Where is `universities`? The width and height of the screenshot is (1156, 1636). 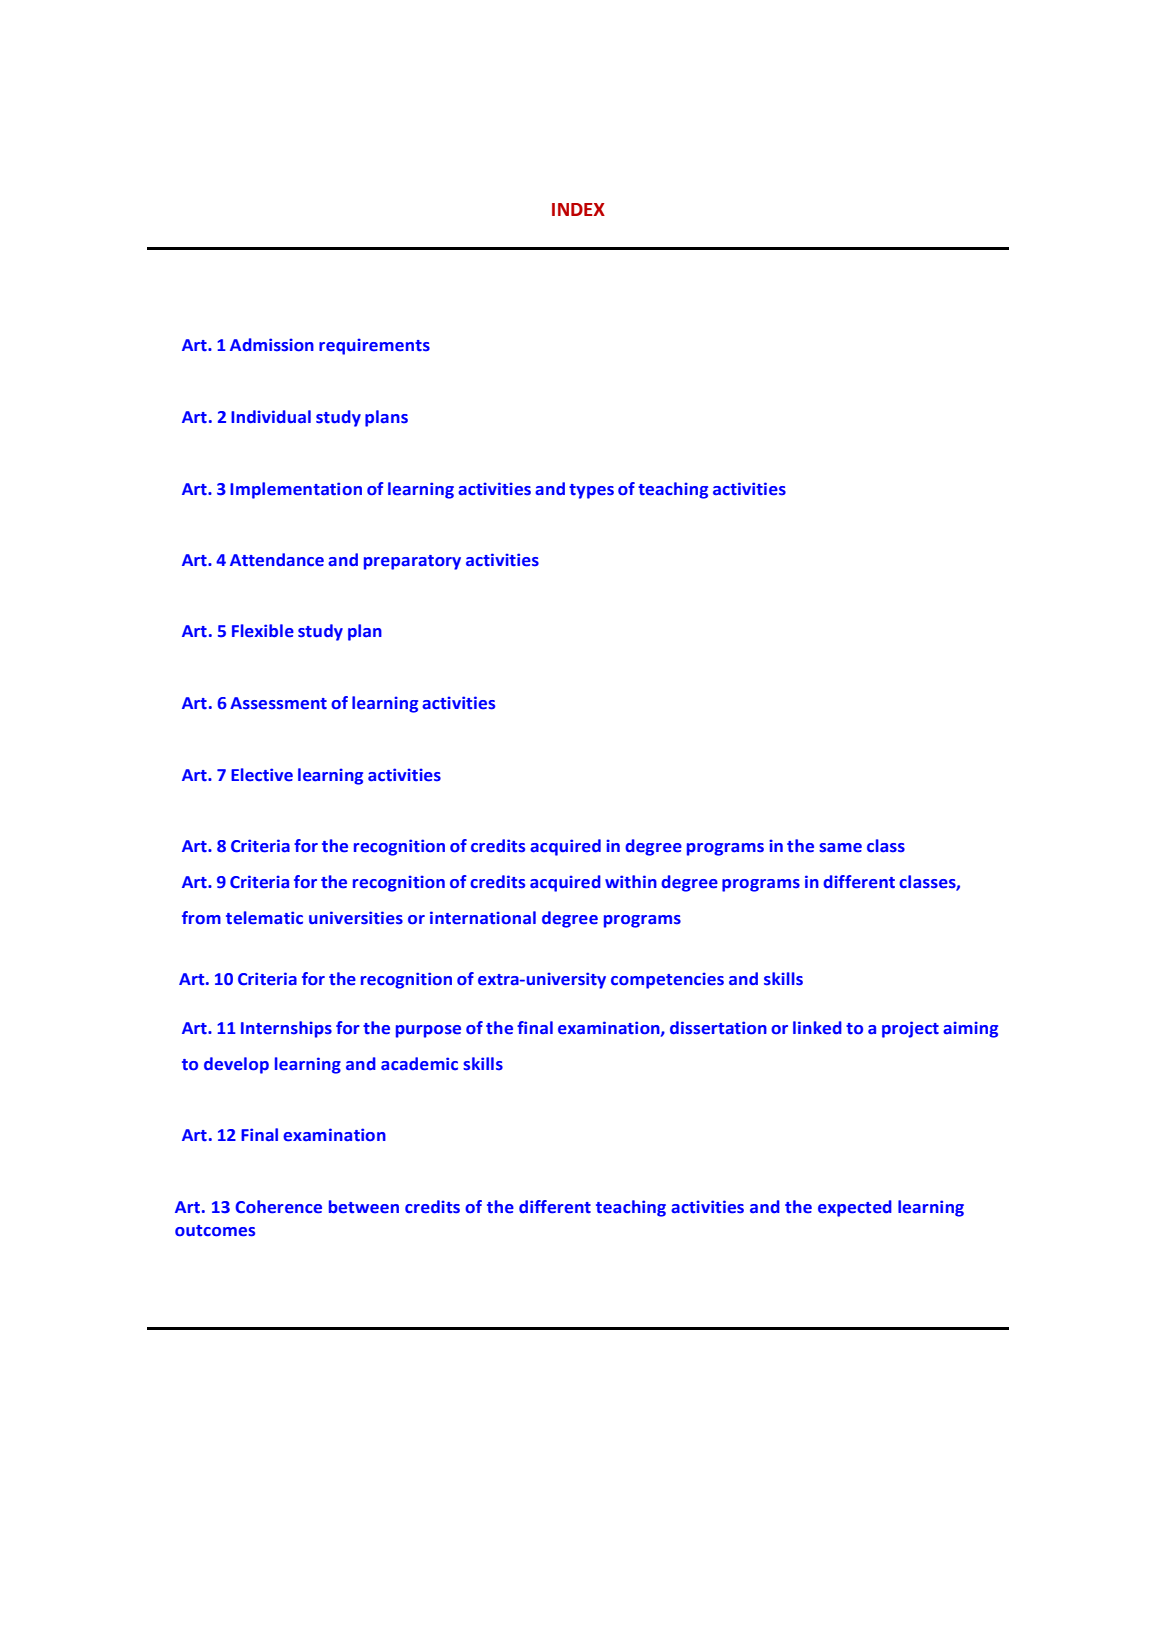
universities is located at coordinates (356, 918).
